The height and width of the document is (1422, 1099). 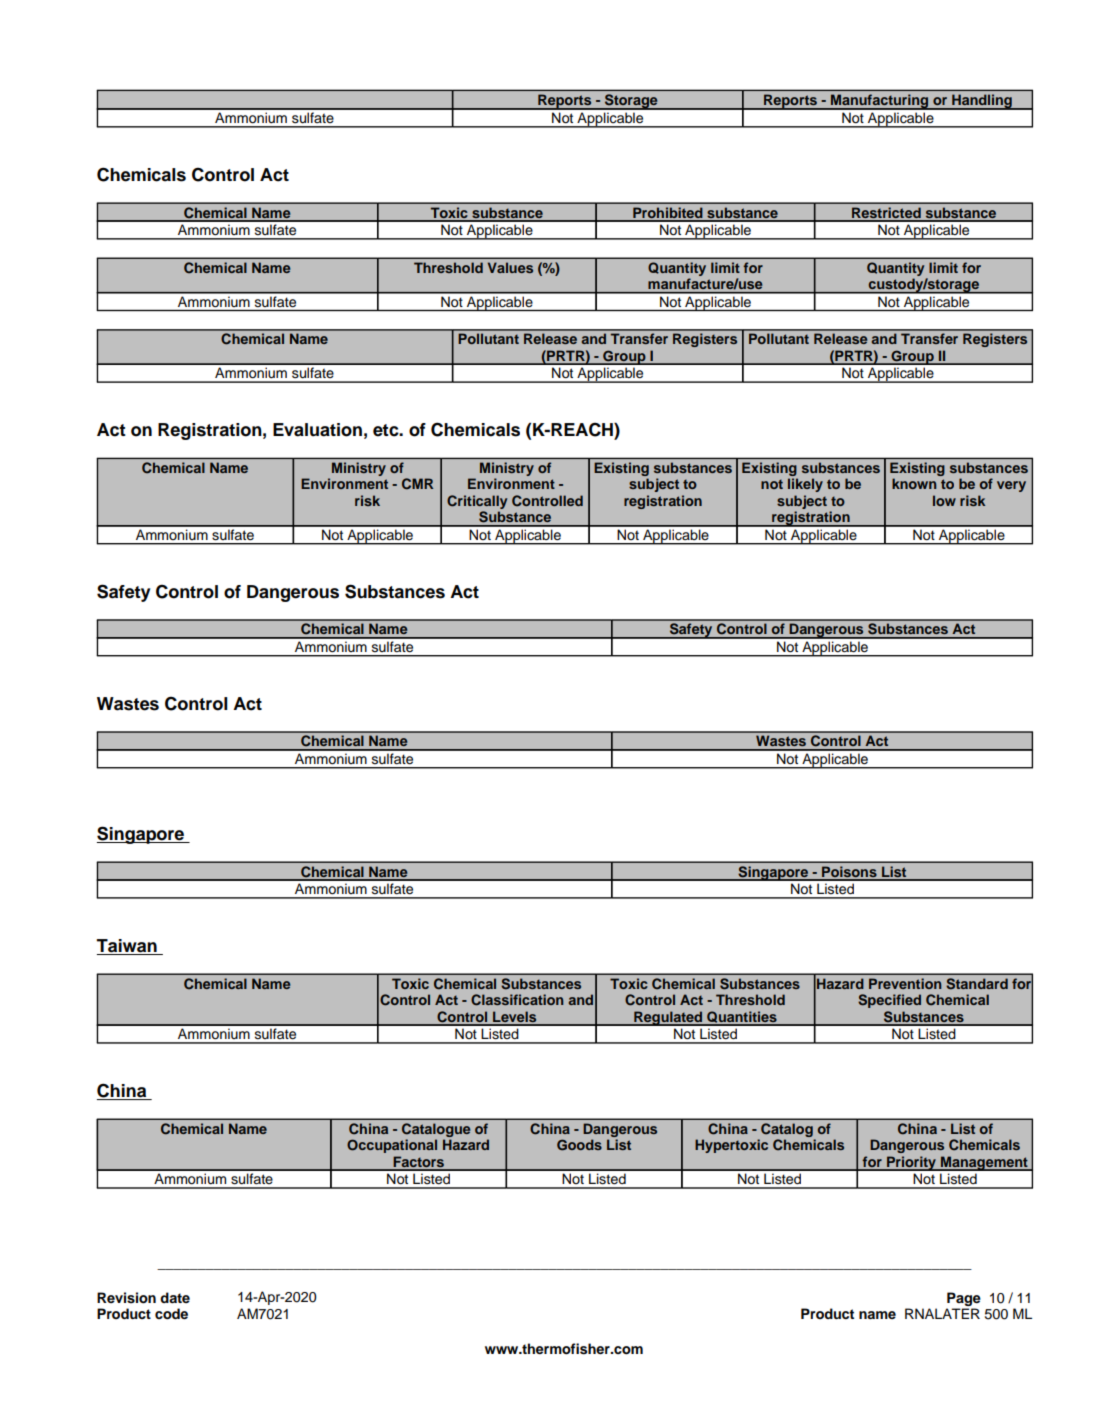 What do you see at coordinates (944, 500) in the document?
I see `low` at bounding box center [944, 500].
